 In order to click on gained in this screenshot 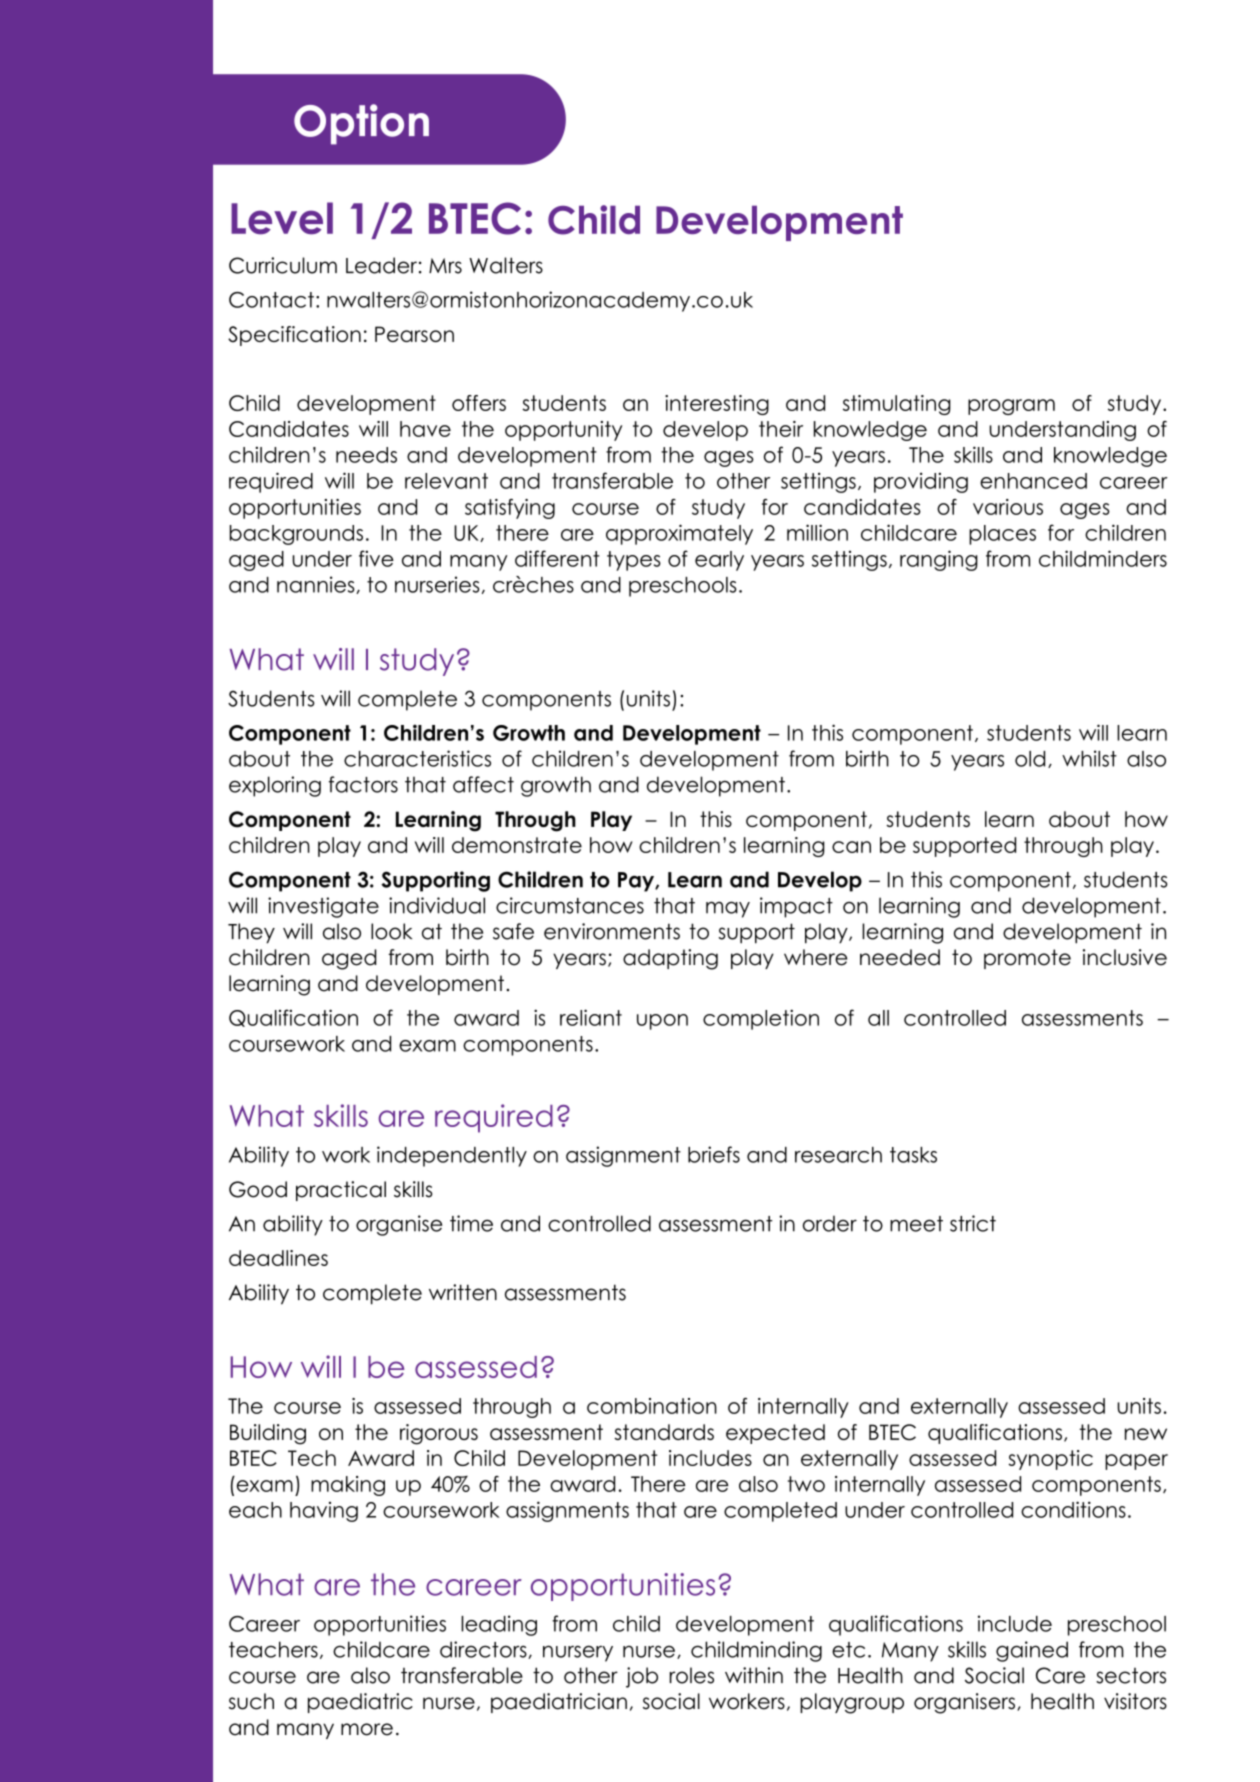, I will do `click(1032, 1651)`.
